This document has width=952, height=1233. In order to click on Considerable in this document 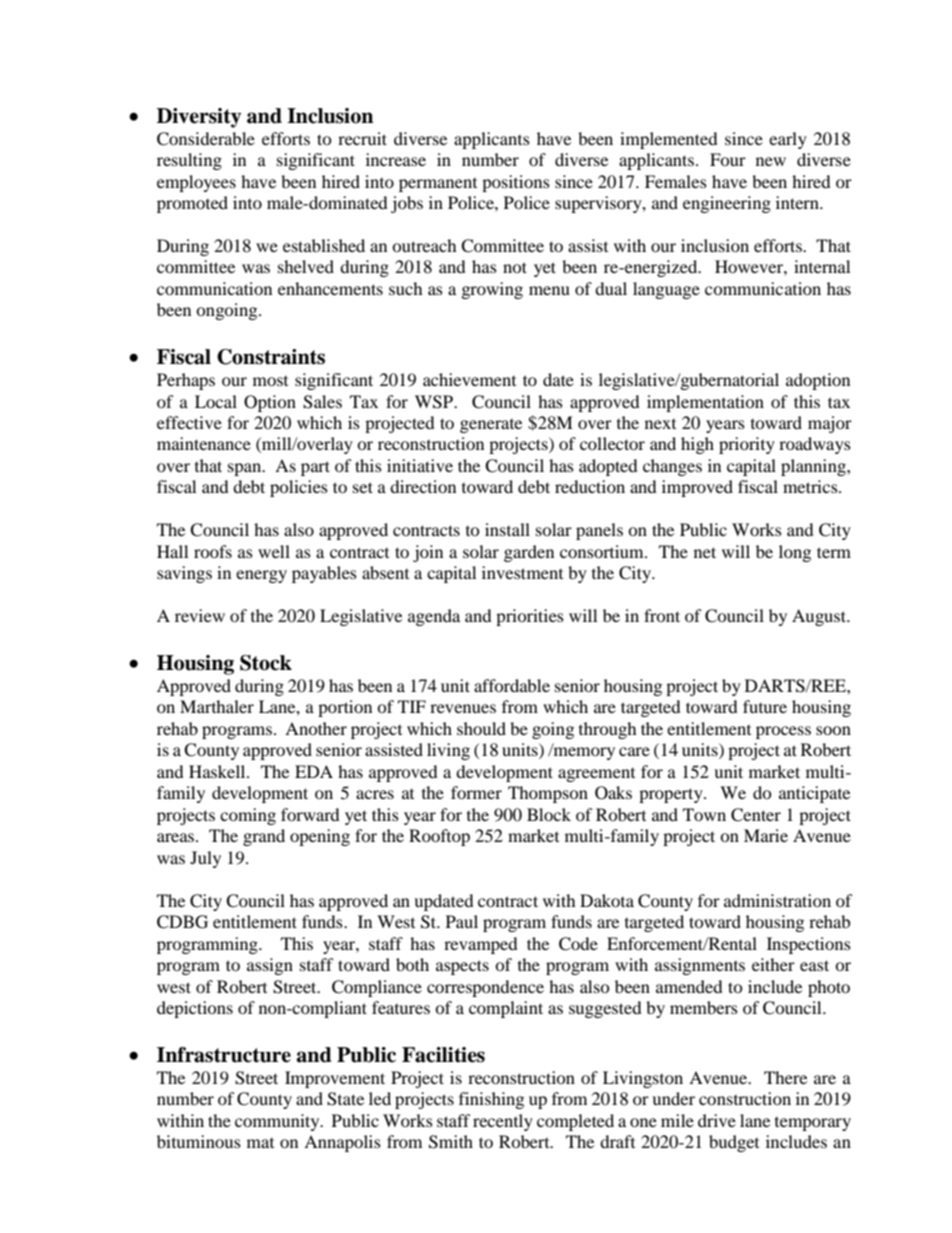, I will do `click(206, 139)`.
